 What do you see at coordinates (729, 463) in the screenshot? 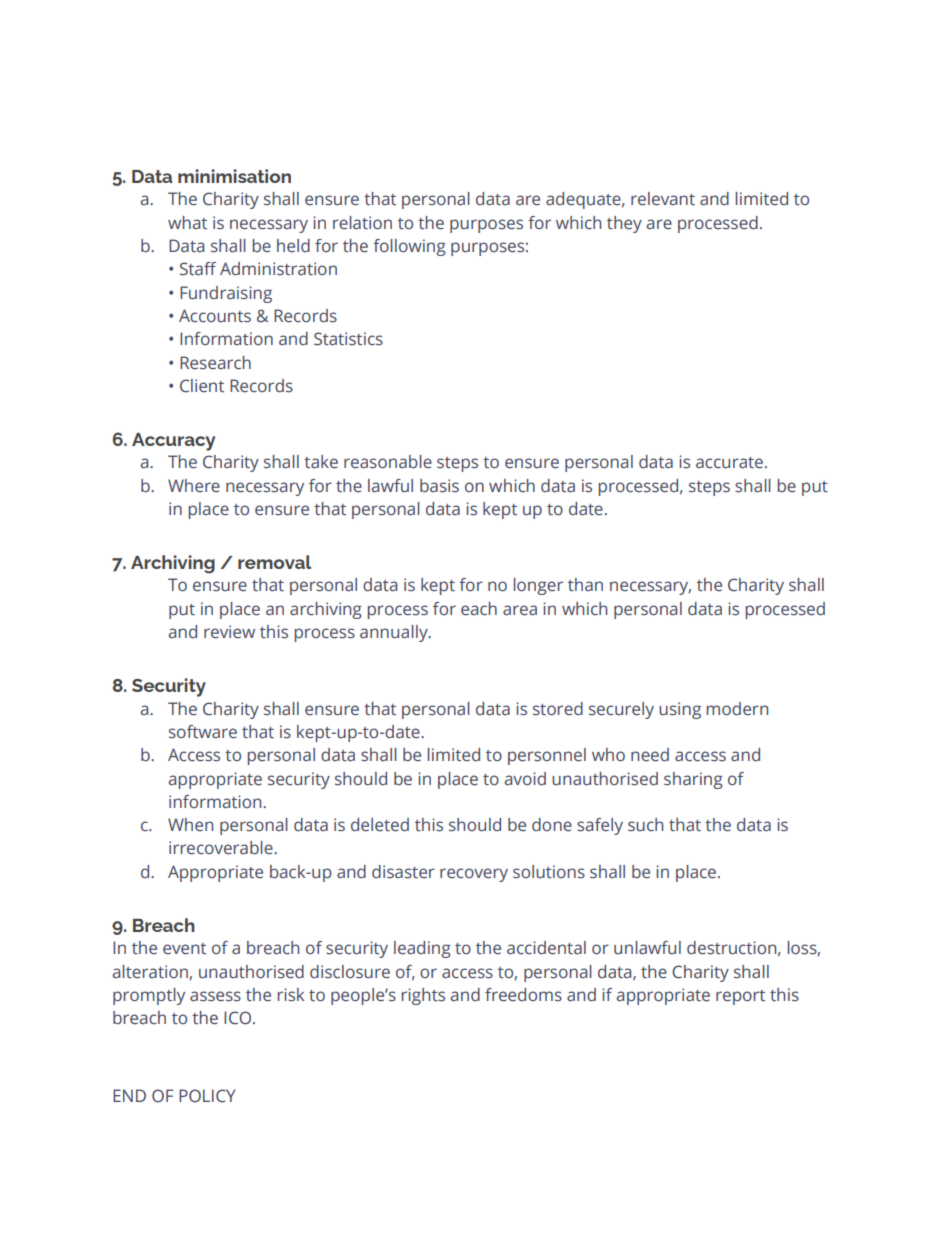
I see `accurate` at bounding box center [729, 463].
